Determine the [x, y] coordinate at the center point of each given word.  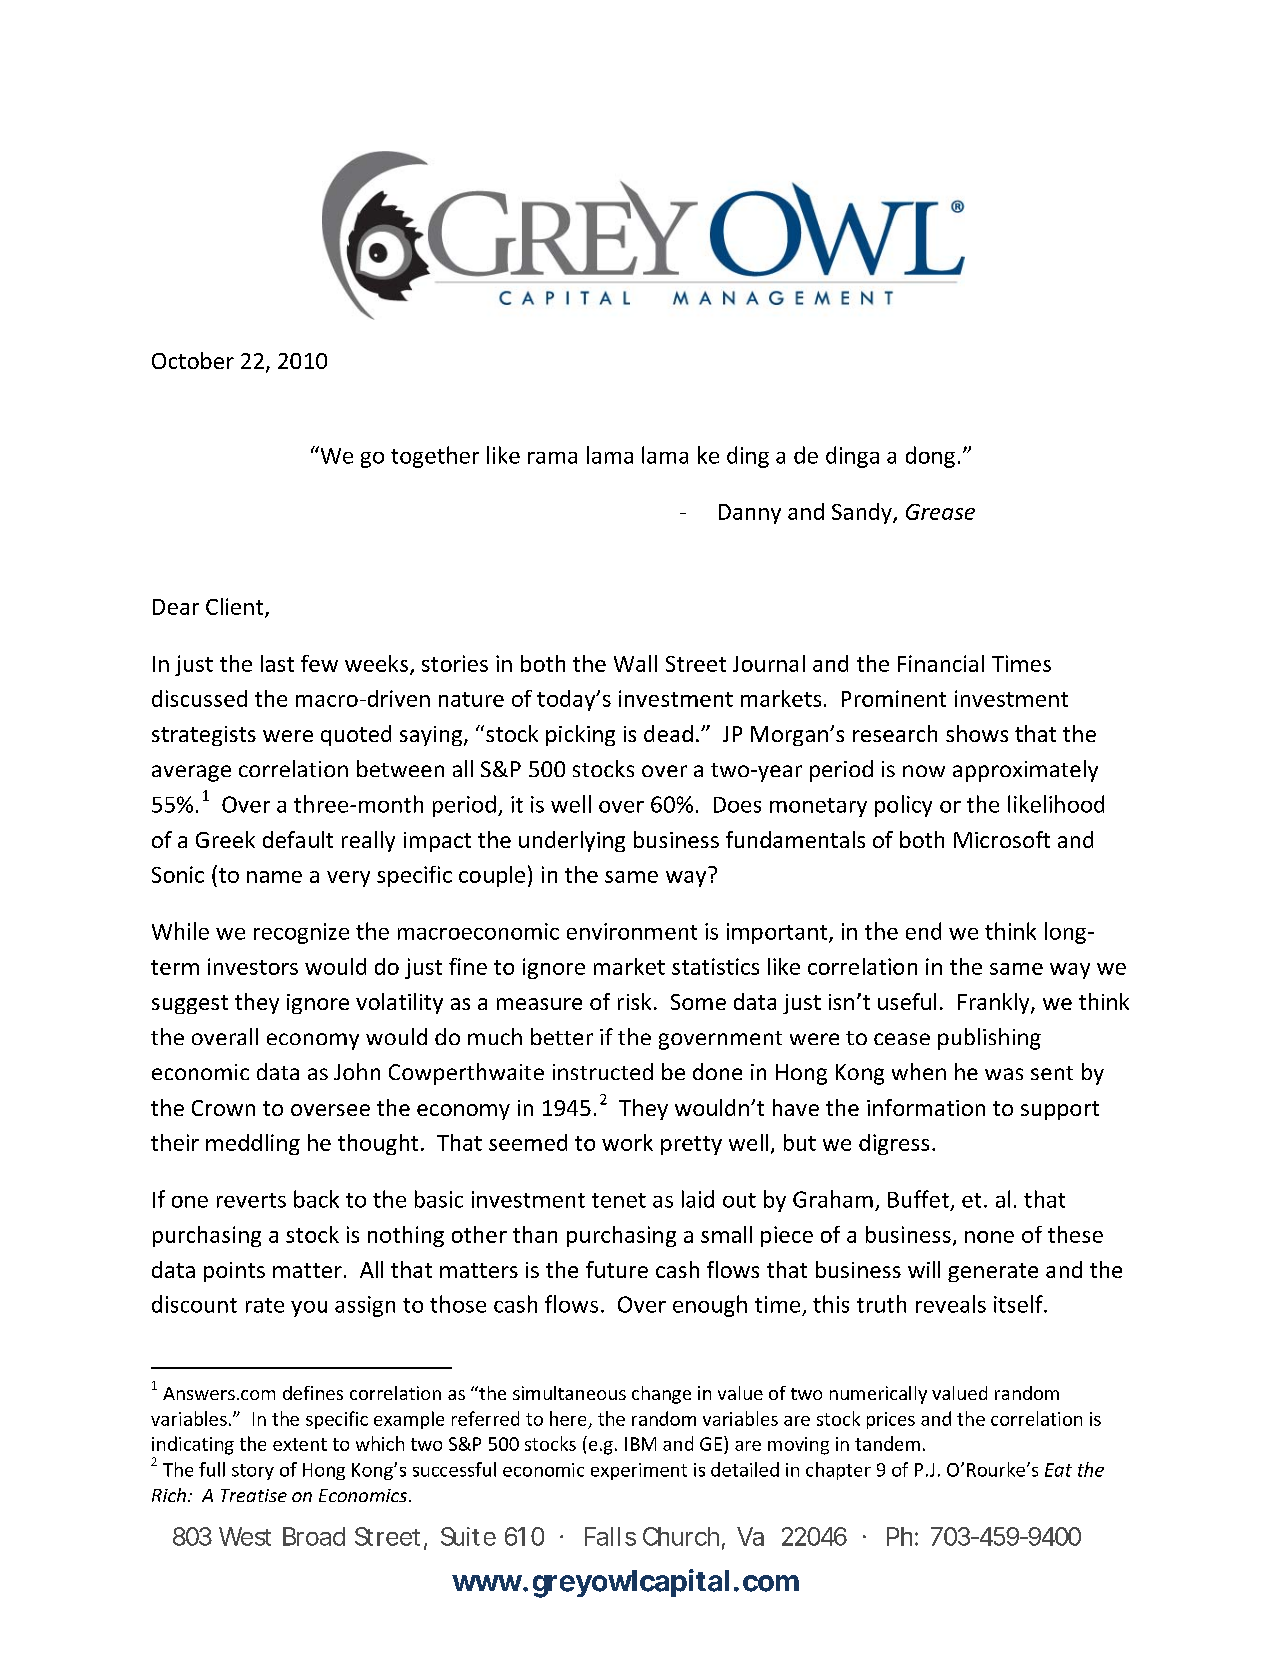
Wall [635, 663]
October [193, 360]
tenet [619, 1200]
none [989, 1237]
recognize [301, 933]
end [923, 931]
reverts [251, 1200]
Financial [941, 663]
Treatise [254, 1495]
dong [930, 457]
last [277, 663]
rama [552, 458]
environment [632, 931]
